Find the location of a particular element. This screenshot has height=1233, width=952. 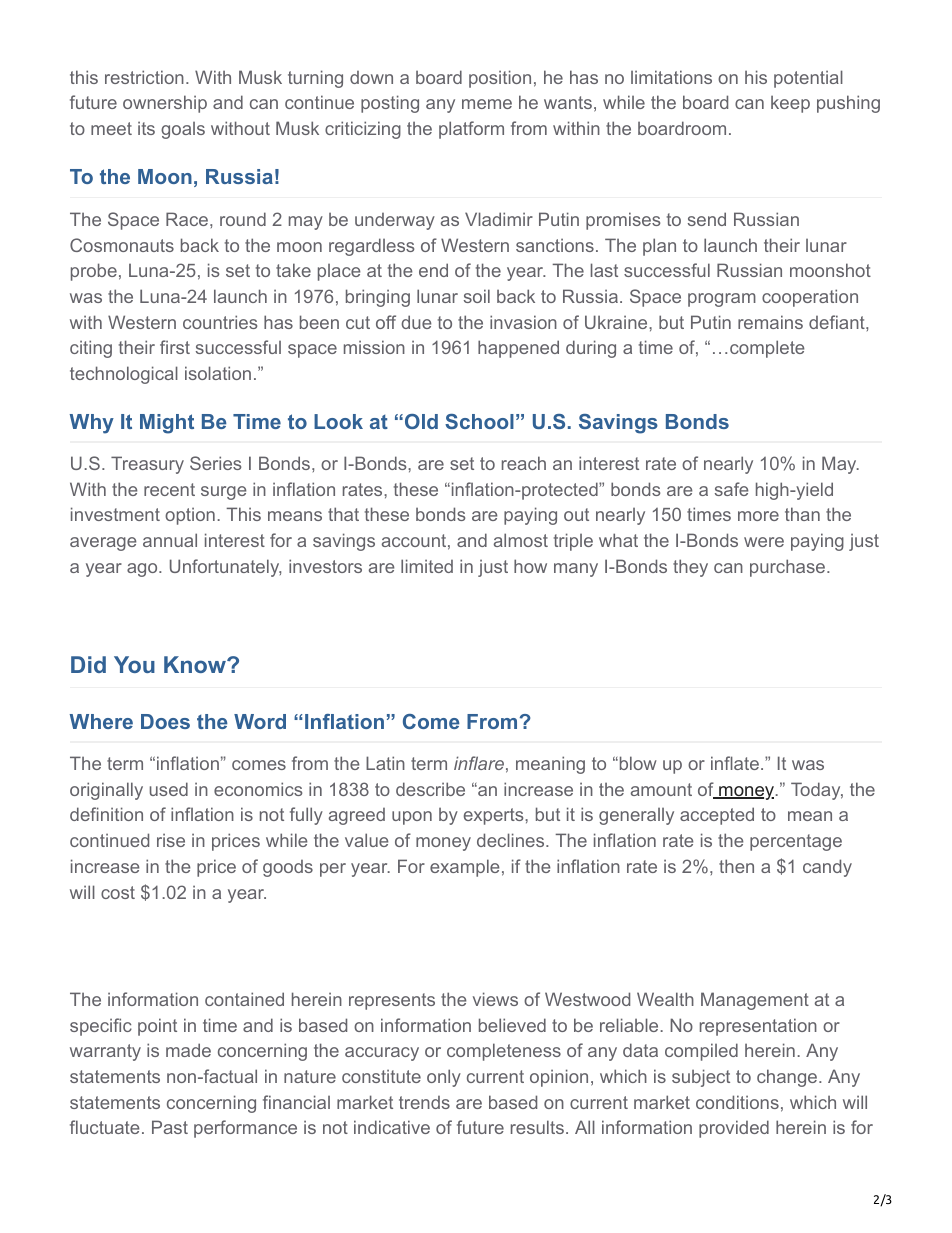

limited is located at coordinates (427, 566).
